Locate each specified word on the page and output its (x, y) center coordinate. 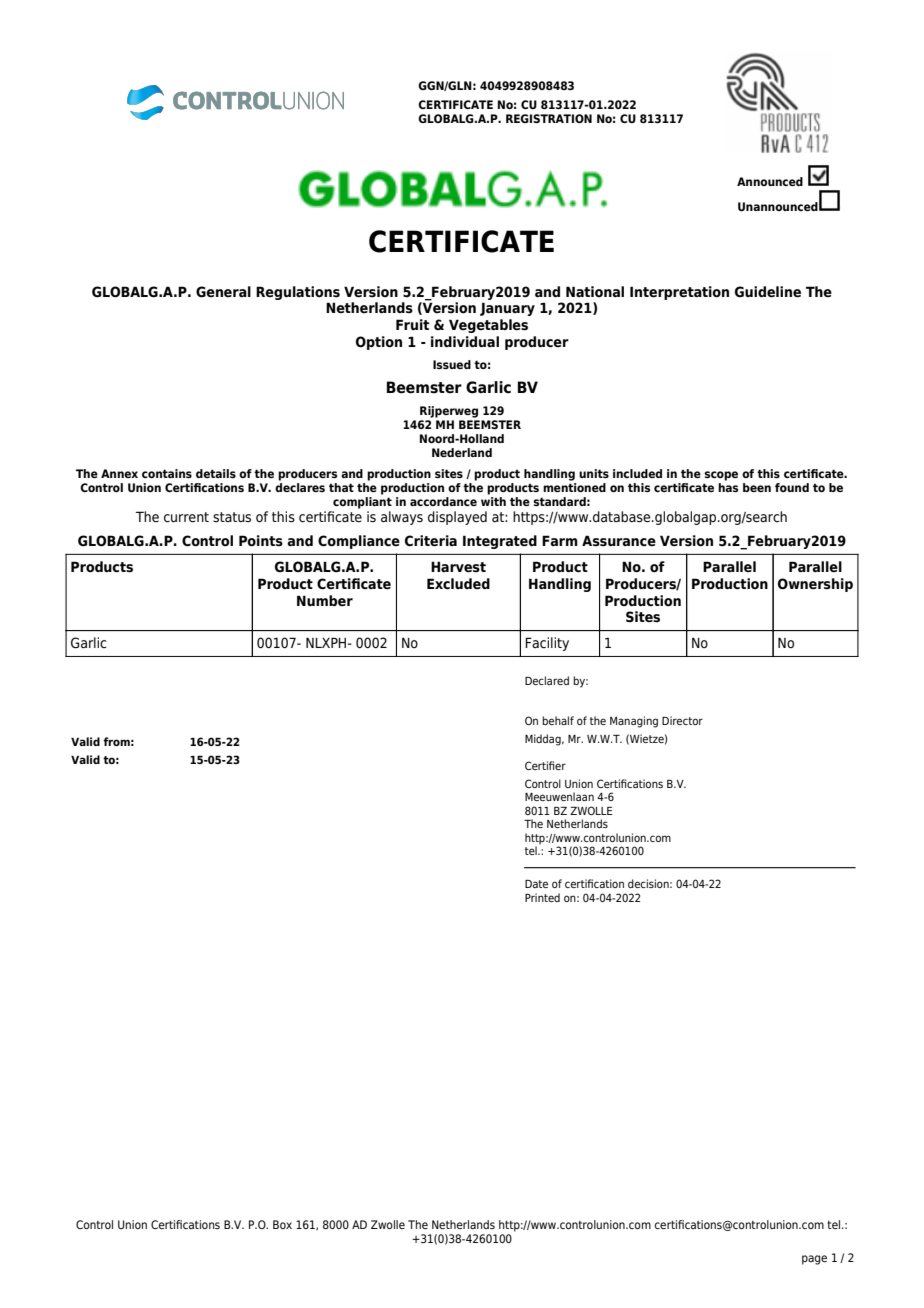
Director (682, 720)
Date (536, 884)
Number (325, 600)
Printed (542, 897)
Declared (547, 680)
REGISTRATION (549, 118)
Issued (452, 364)
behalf (558, 720)
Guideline (768, 292)
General (223, 292)
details (216, 473)
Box (282, 1224)
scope (721, 476)
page (814, 1260)
